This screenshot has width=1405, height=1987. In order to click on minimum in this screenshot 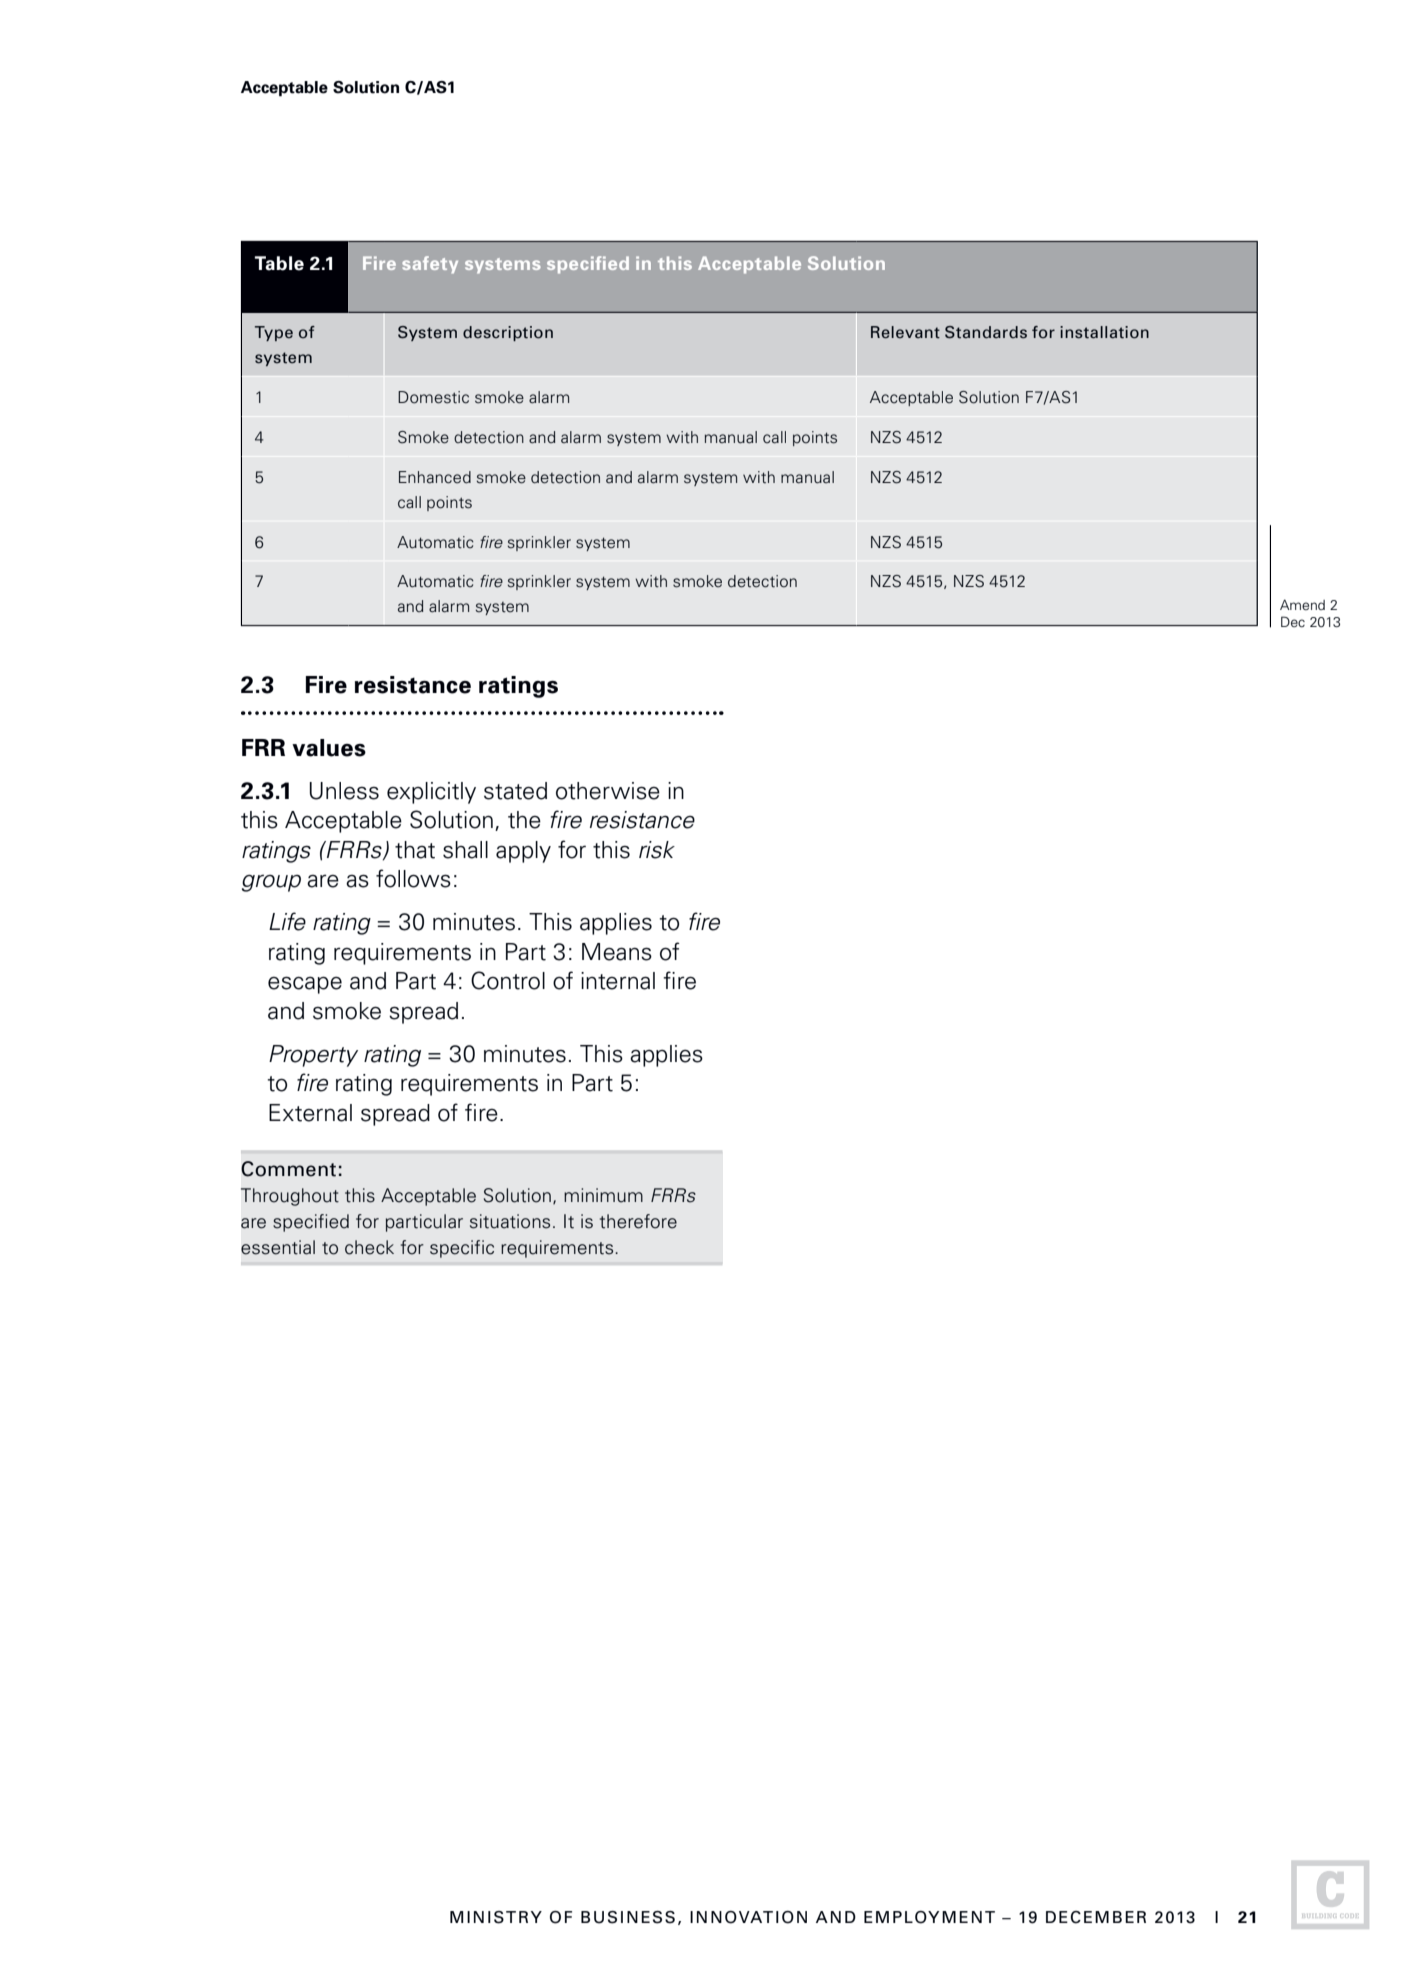, I will do `click(603, 1195)`.
